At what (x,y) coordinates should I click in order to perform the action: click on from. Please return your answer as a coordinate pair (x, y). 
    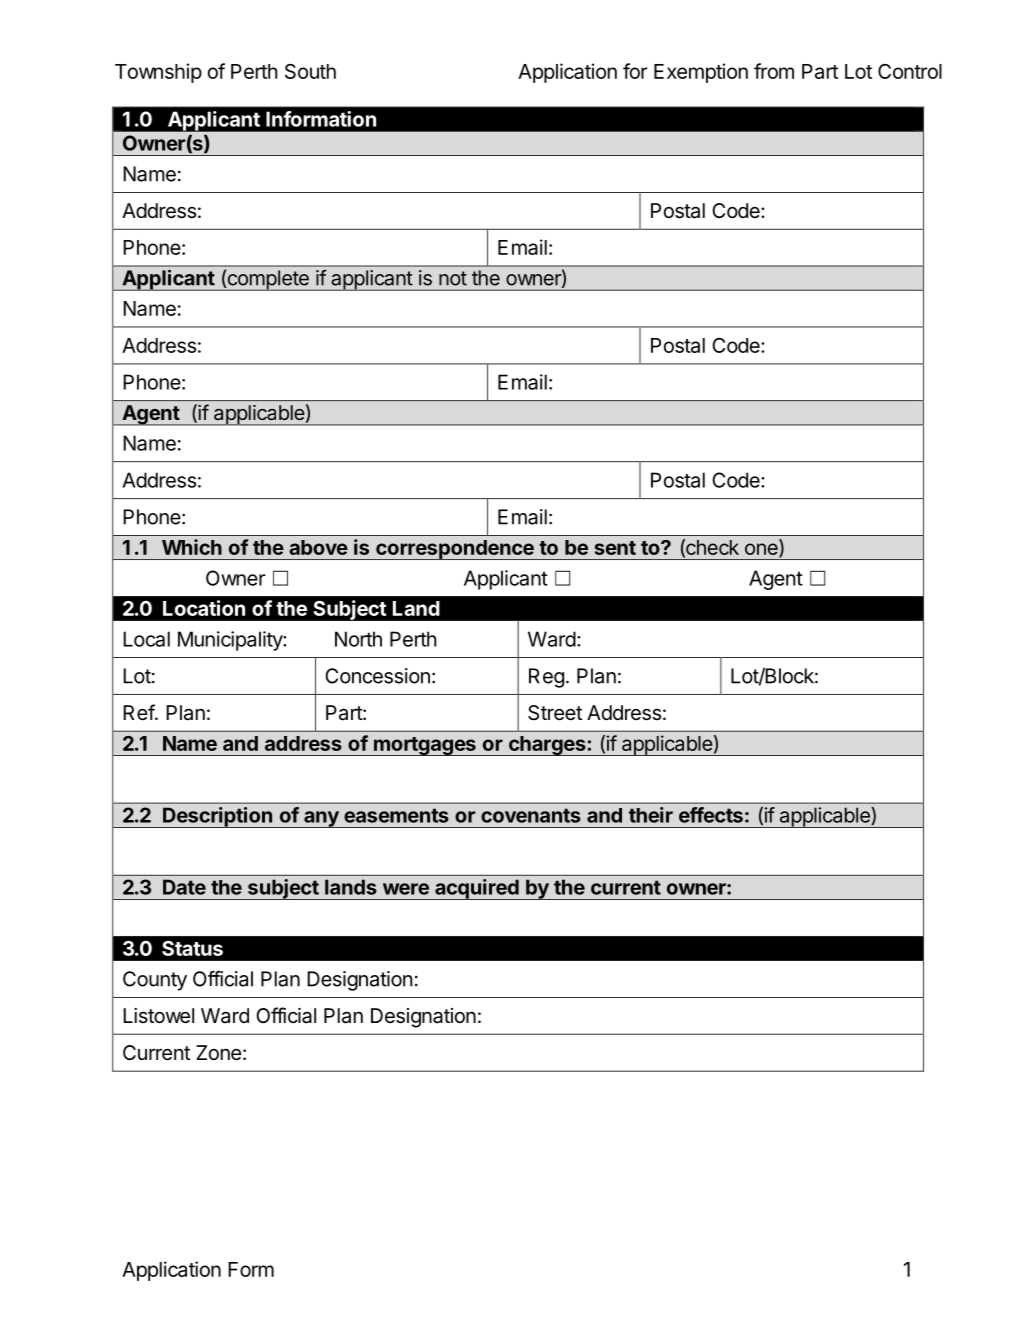
    Looking at the image, I should click on (774, 71).
